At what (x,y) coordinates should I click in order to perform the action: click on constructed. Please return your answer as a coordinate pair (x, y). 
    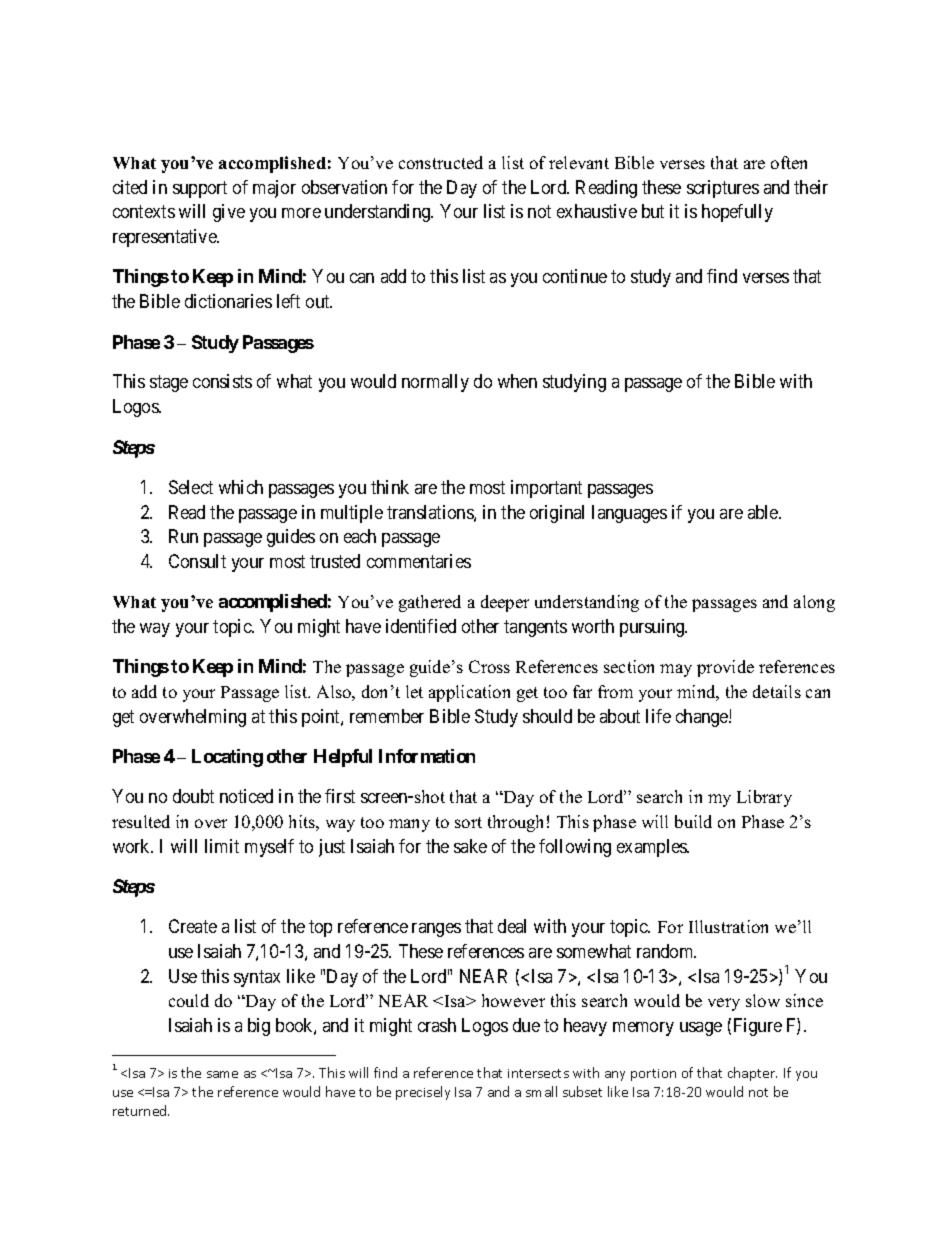
    Looking at the image, I should click on (441, 162).
